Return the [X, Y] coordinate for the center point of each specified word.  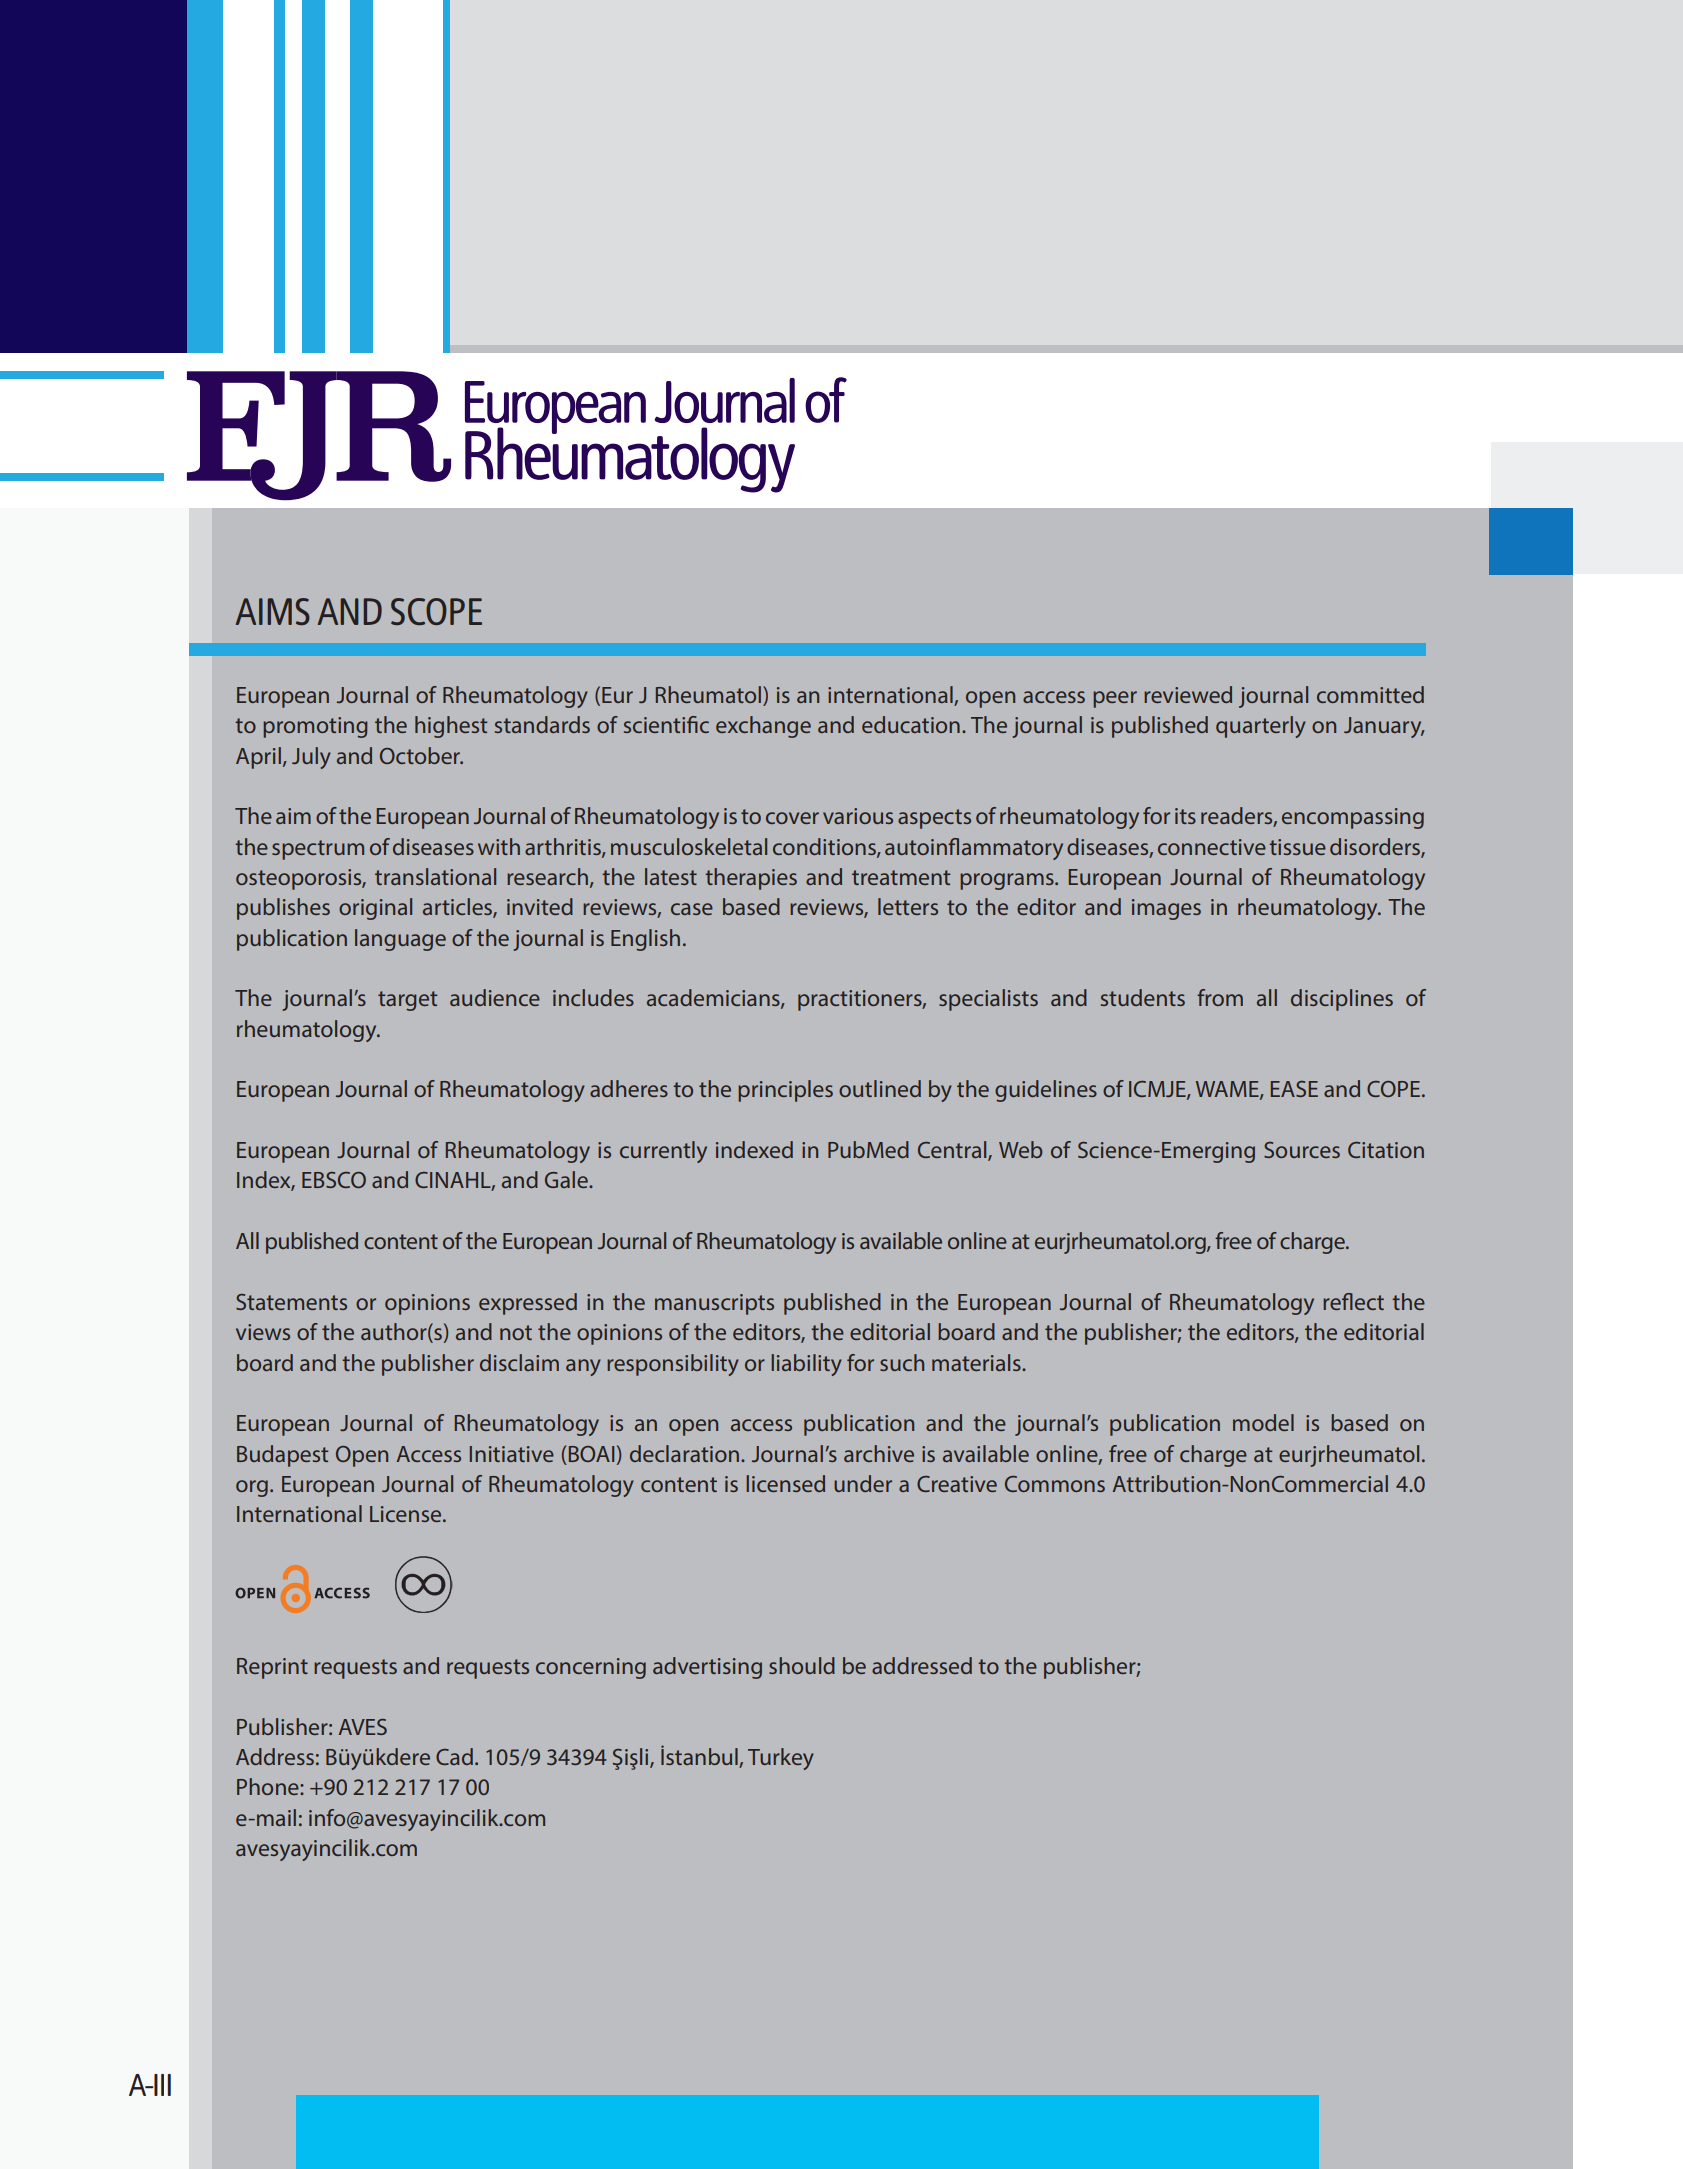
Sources [1302, 1150]
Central [953, 1151]
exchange [763, 727]
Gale [567, 1179]
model [1263, 1422]
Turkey [781, 1759]
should [802, 1665]
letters [908, 906]
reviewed [1188, 694]
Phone [269, 1786]
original [375, 909]
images [1166, 909]
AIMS [273, 611]
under [863, 1483]
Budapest [282, 1456]
